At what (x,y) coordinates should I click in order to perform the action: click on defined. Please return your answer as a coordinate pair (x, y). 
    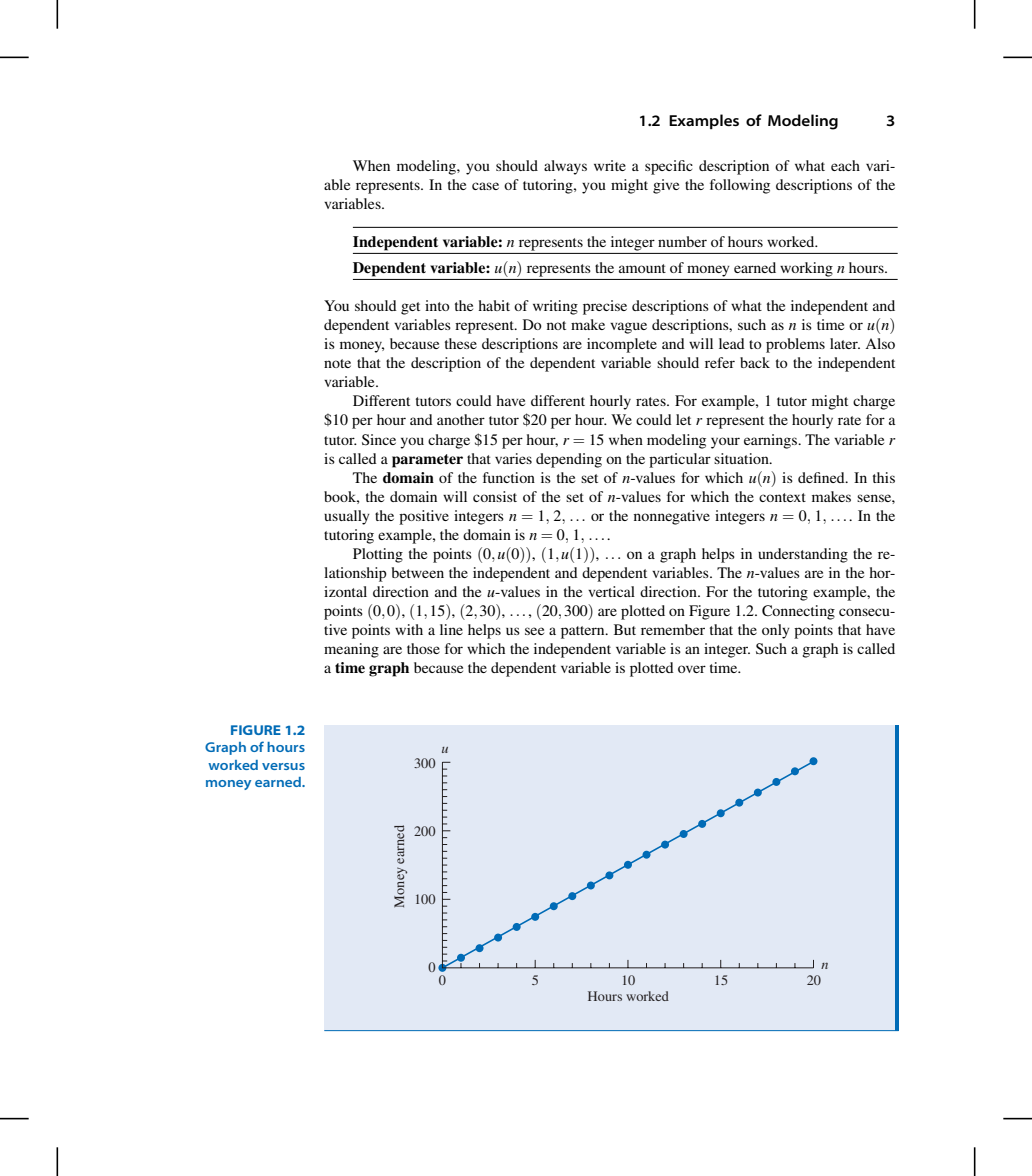
    Looking at the image, I should click on (822, 477).
